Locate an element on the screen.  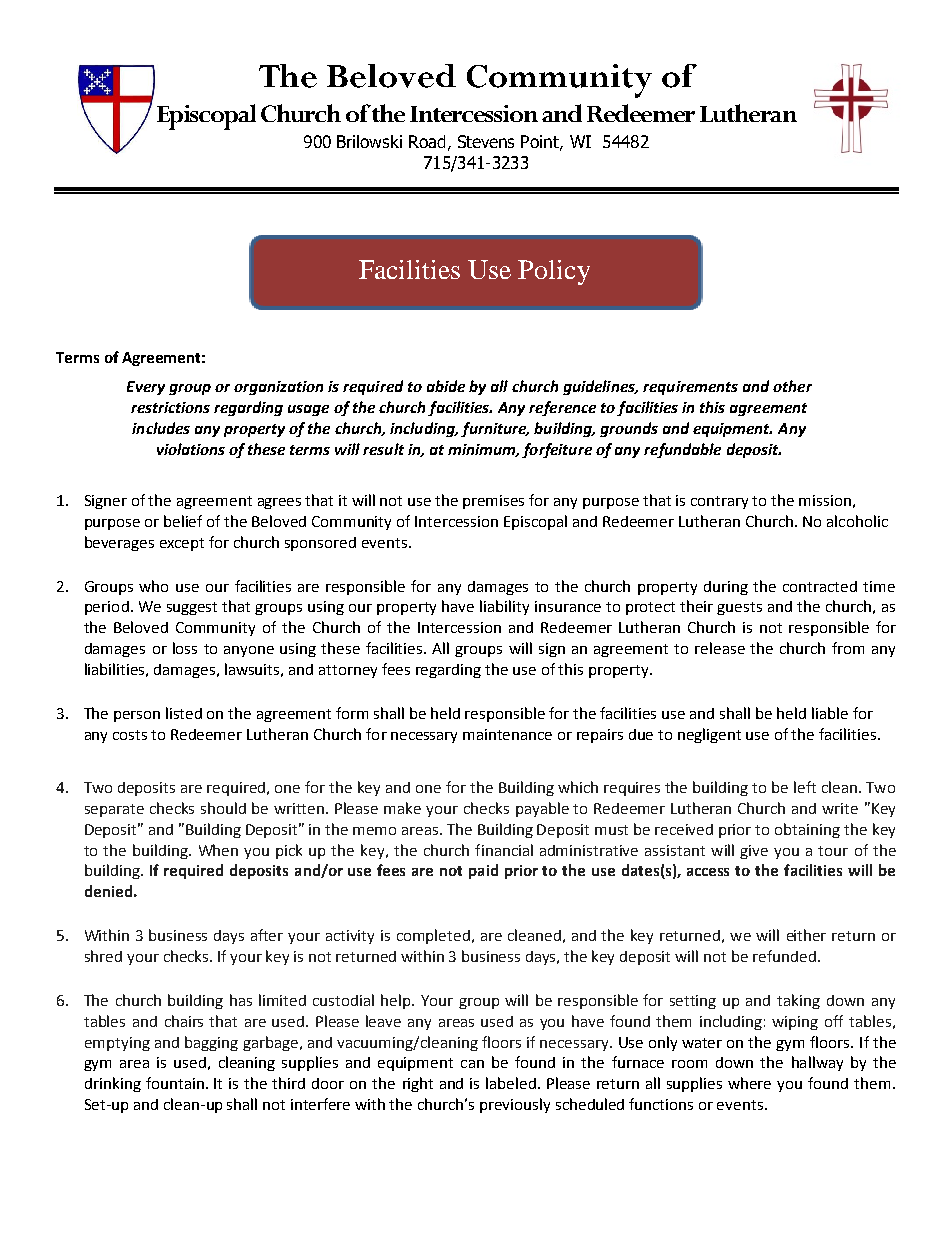
premises is located at coordinates (493, 502).
